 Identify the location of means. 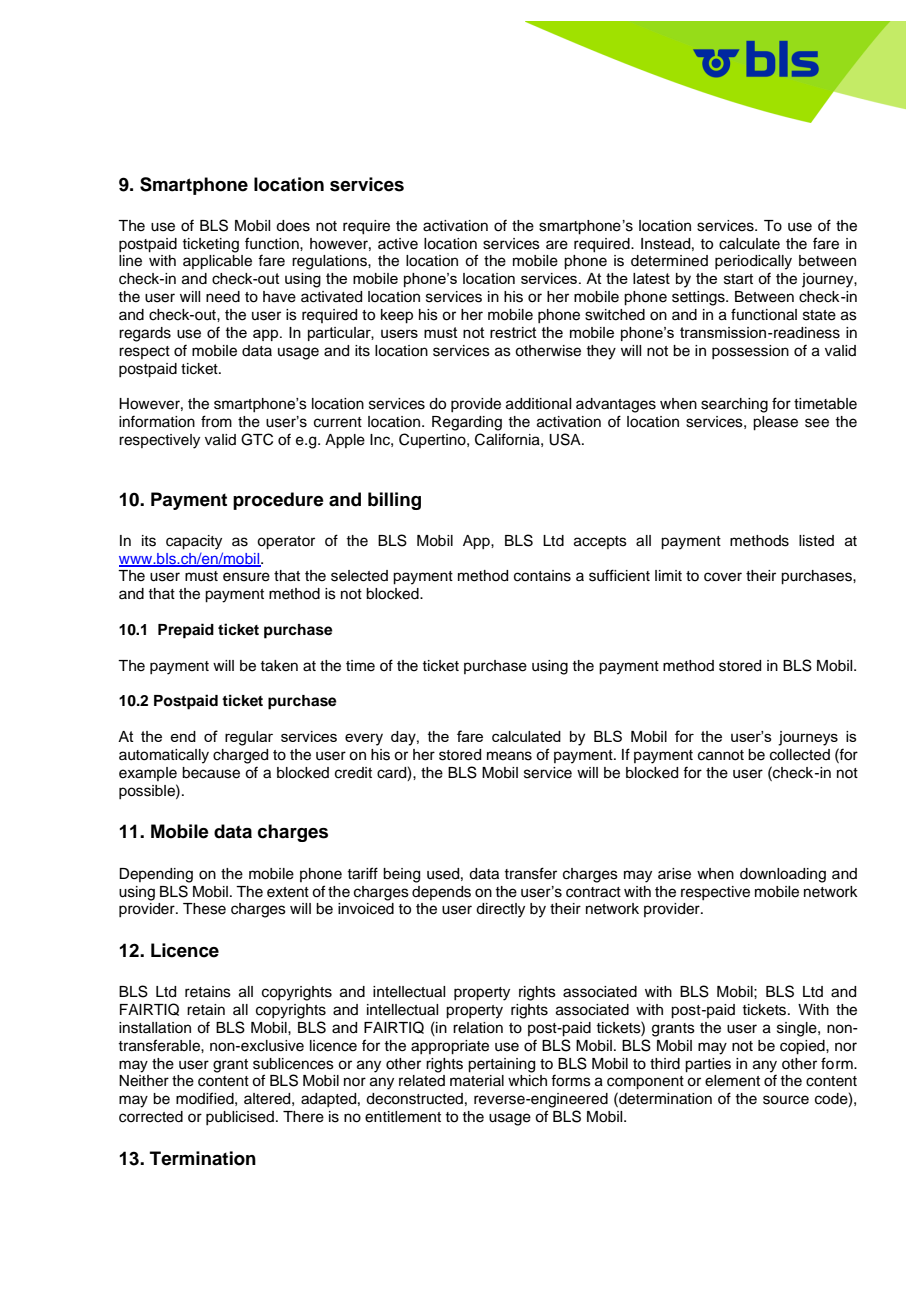
(509, 756).
